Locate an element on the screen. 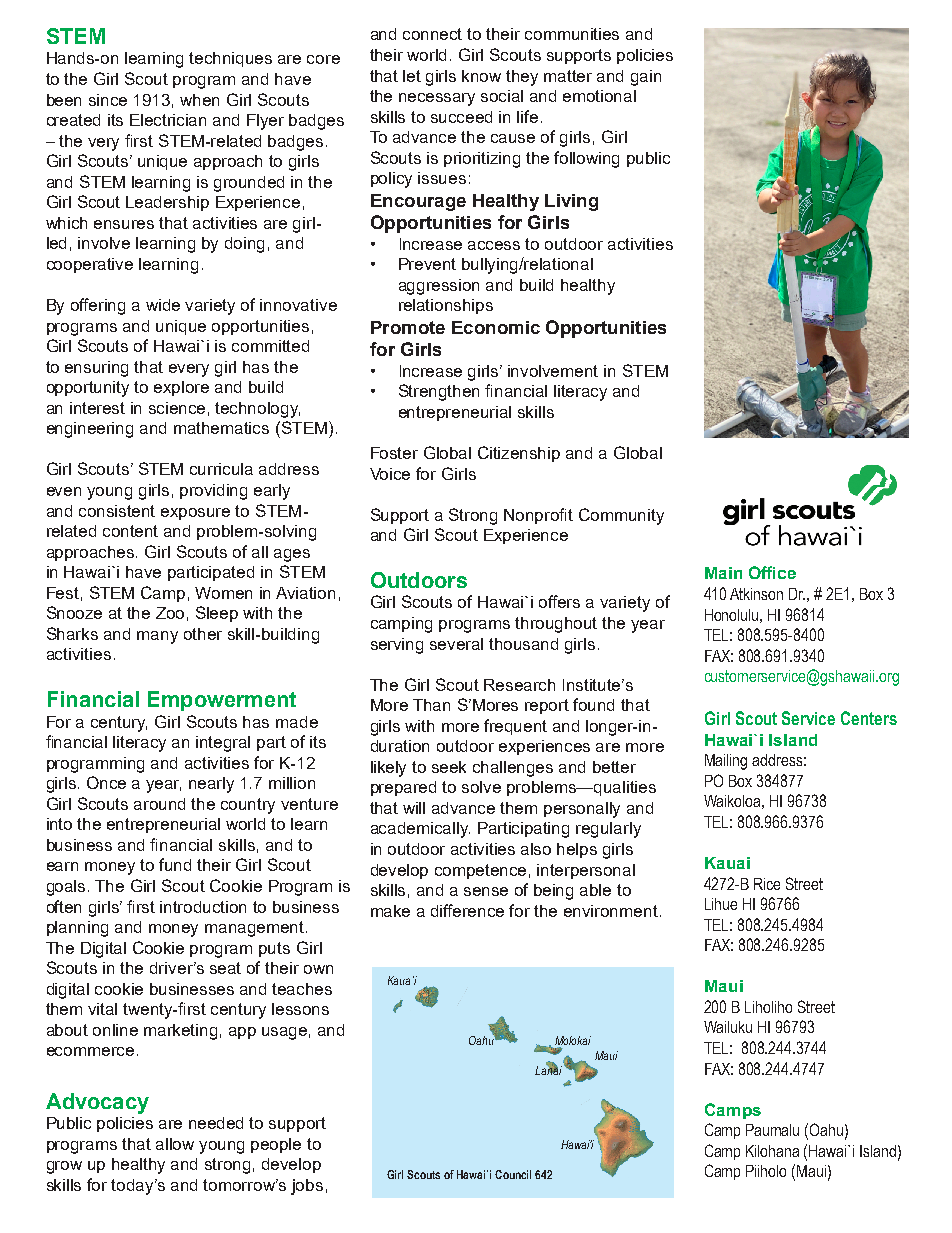  gain is located at coordinates (646, 78).
